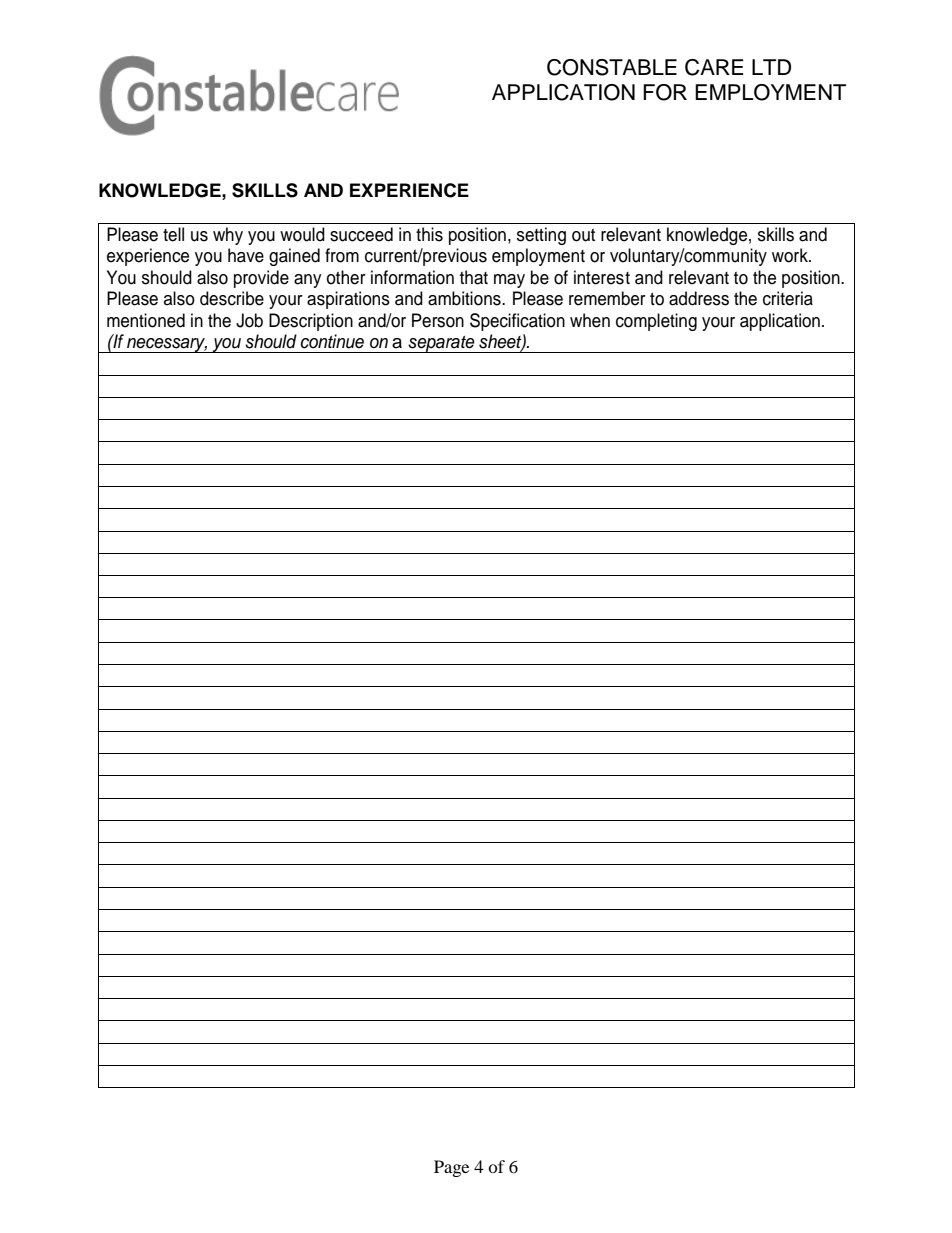 This image has height=1233, width=952. I want to click on Description, so click(311, 322).
